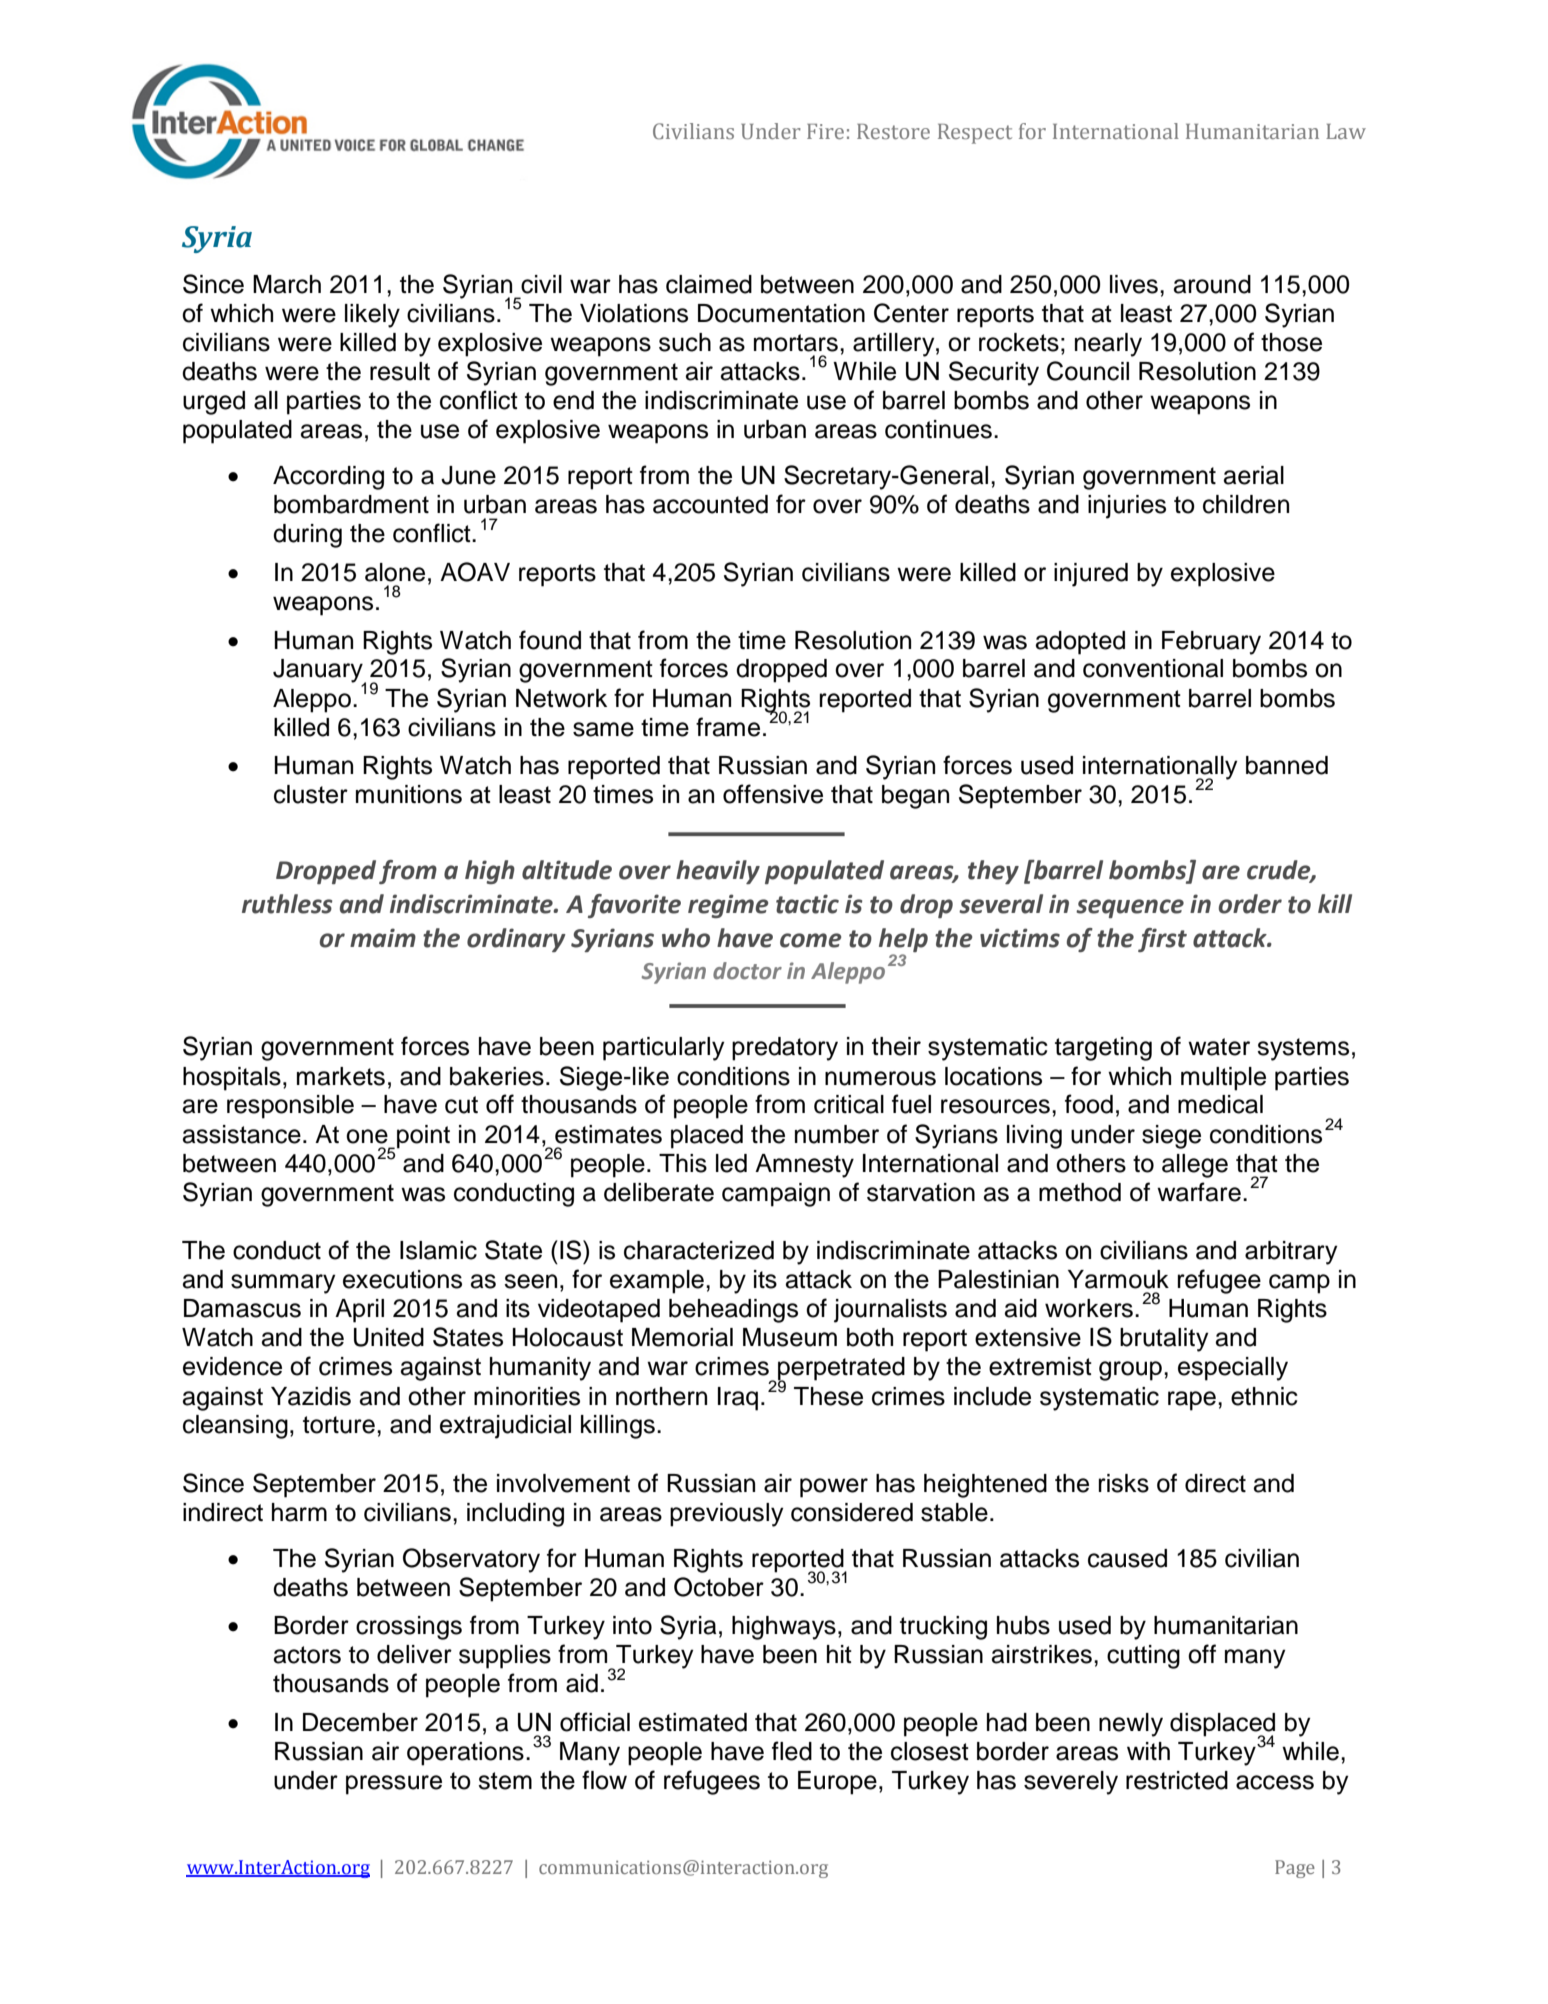  I want to click on fled, so click(792, 1751).
